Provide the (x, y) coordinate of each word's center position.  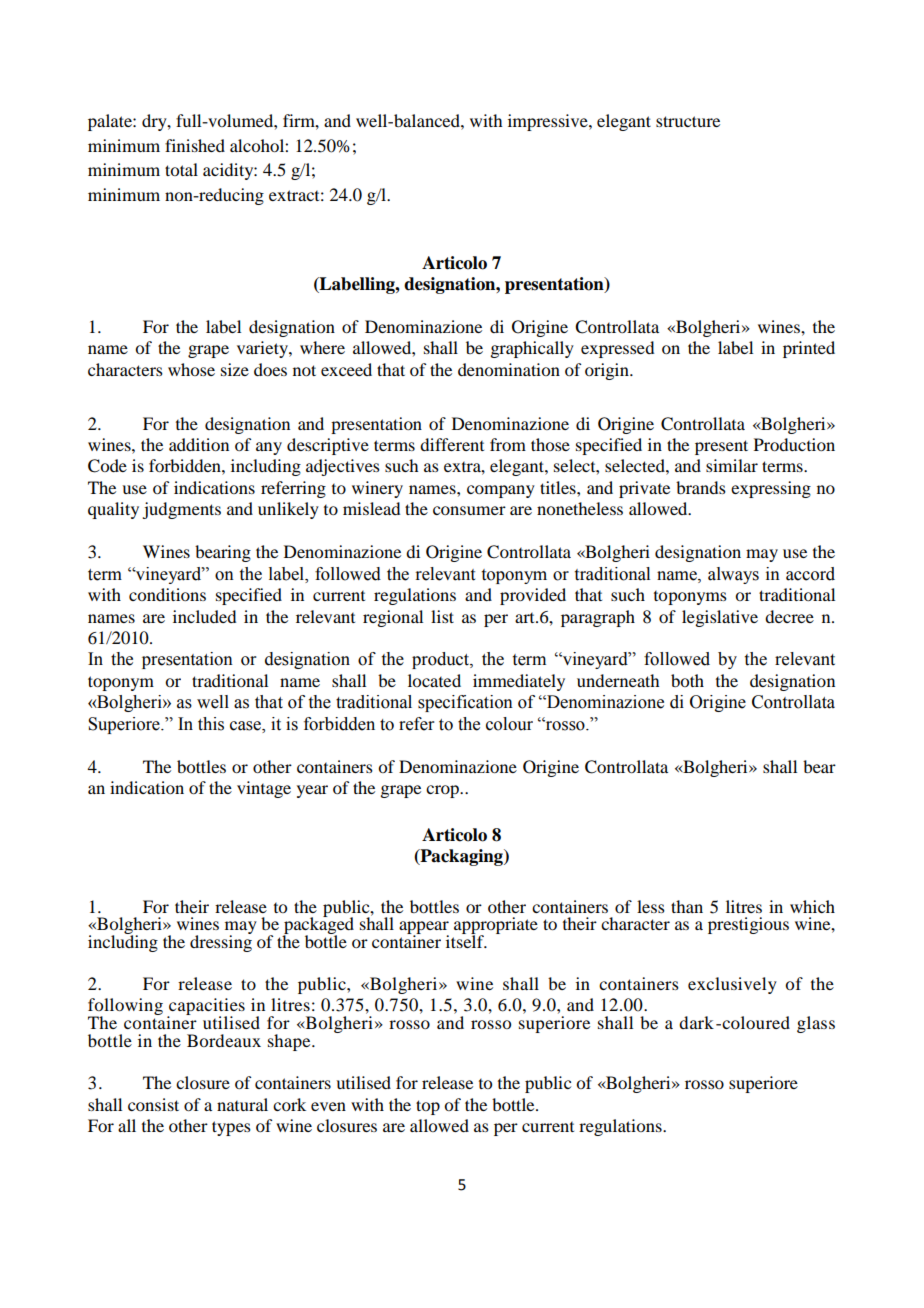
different (452, 444)
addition (199, 444)
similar (732, 465)
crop (443, 791)
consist (153, 1104)
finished (195, 145)
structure (688, 121)
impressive (549, 122)
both (687, 680)
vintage (264, 789)
